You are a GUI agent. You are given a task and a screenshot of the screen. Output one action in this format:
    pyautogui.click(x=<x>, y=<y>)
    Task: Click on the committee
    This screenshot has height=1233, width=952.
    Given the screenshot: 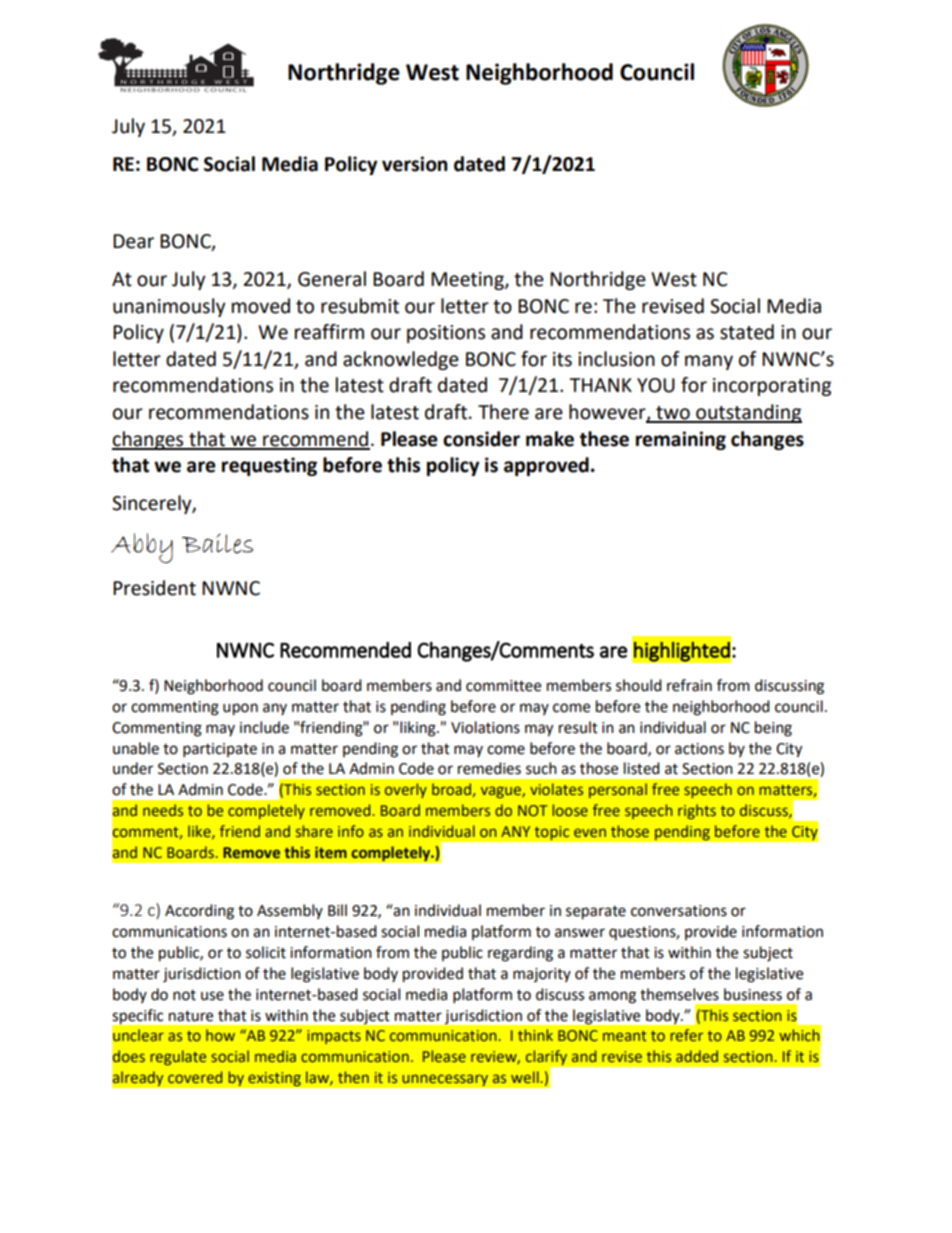 What is the action you would take?
    pyautogui.click(x=503, y=686)
